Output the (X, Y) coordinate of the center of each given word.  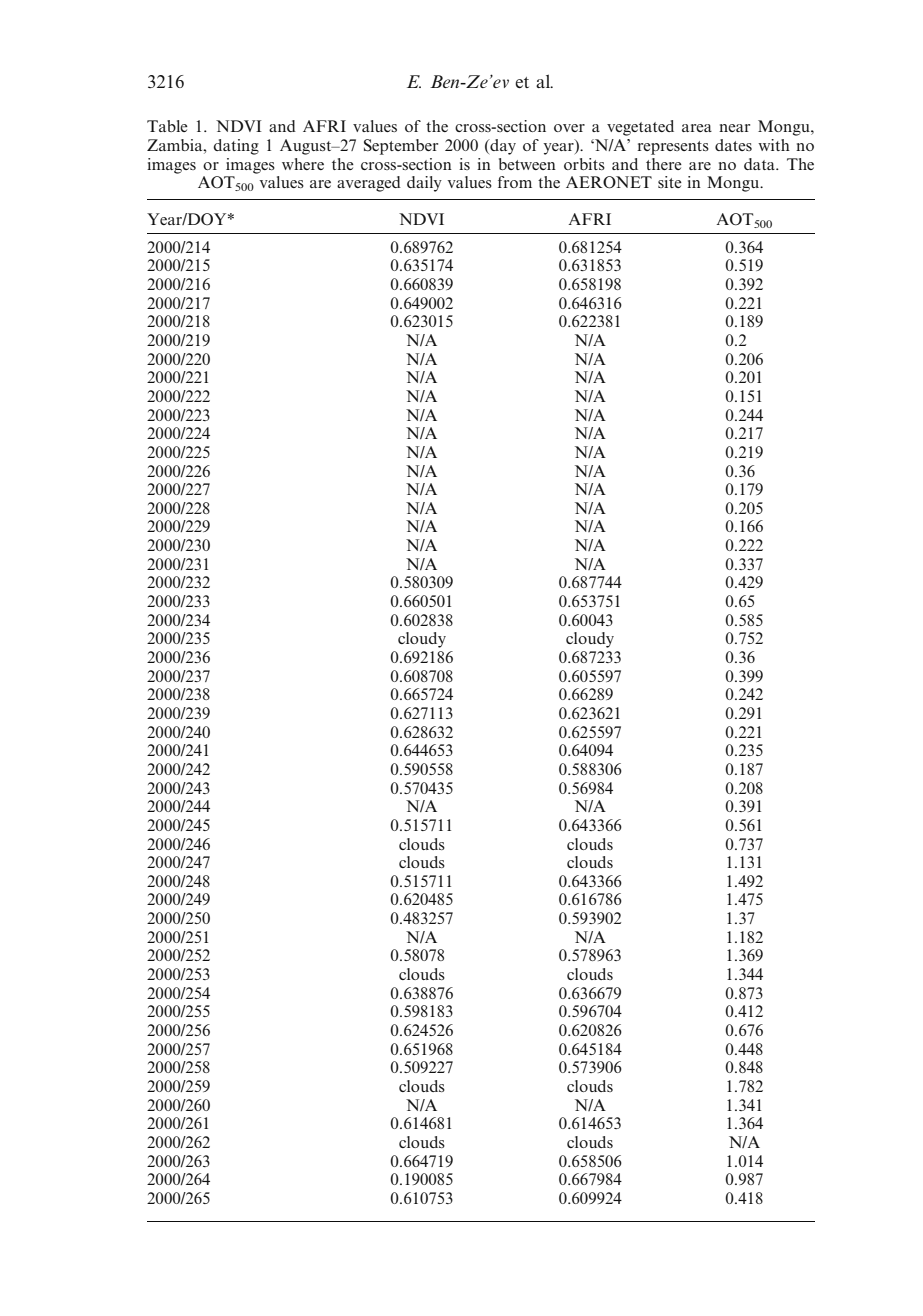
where (303, 164)
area (697, 128)
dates (733, 145)
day (502, 147)
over (569, 128)
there (664, 164)
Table (167, 126)
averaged (369, 184)
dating (236, 147)
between (527, 164)
